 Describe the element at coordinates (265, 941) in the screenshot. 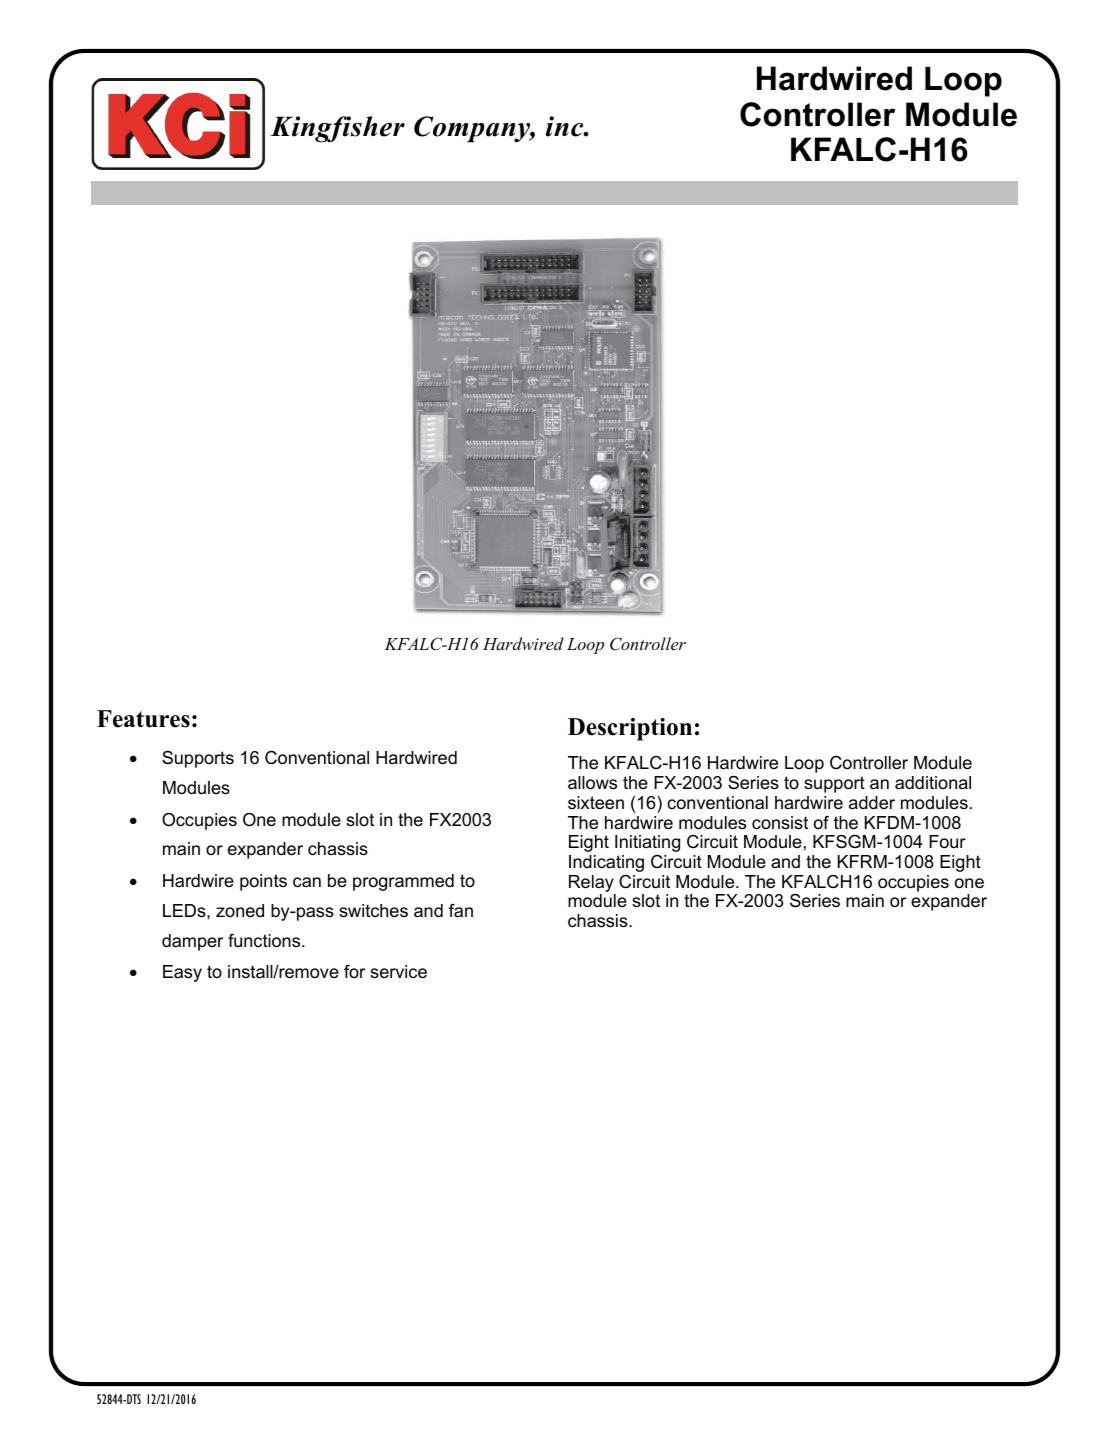

I see `functions` at that location.
